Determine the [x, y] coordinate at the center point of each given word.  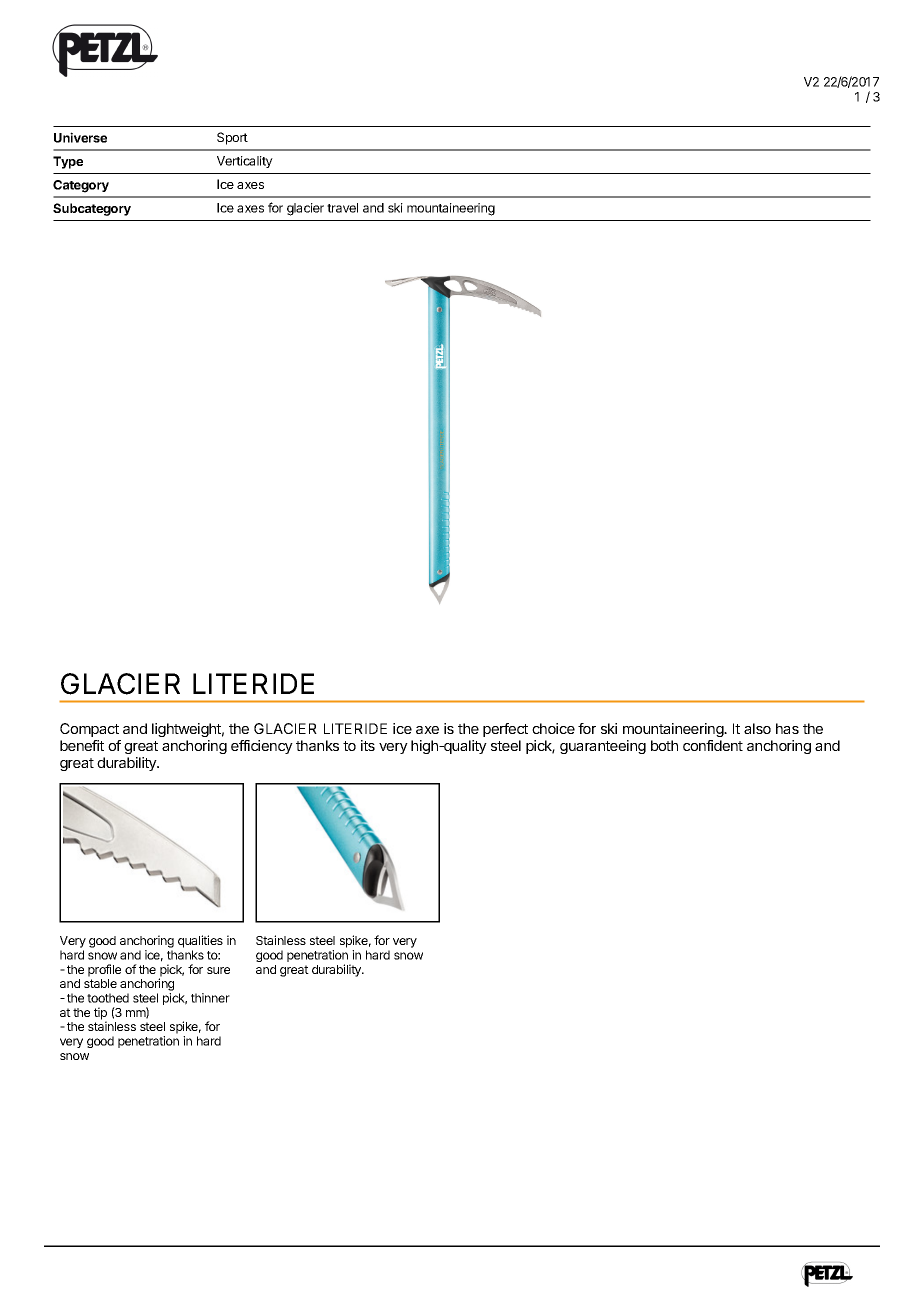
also [757, 728]
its [368, 745]
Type [68, 162]
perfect [505, 730]
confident [713, 745]
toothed [108, 998]
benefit [82, 745]
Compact [89, 730]
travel [342, 208]
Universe [80, 137]
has [787, 728]
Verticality [245, 162]
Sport [232, 138]
